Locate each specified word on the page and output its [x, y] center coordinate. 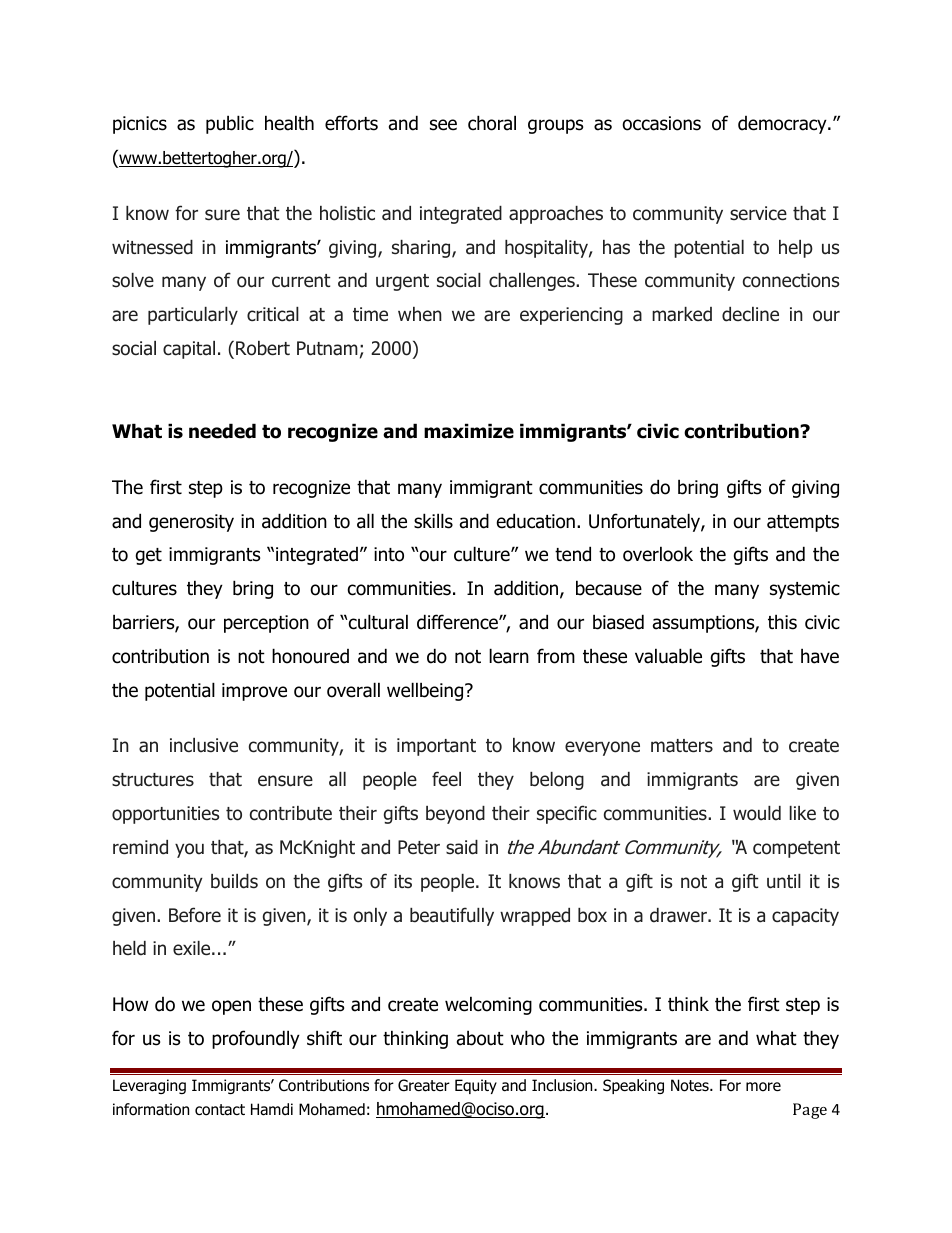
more [763, 1087]
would [757, 813]
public [230, 124]
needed [222, 431]
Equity [476, 1086]
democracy [783, 125]
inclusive [204, 745]
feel [446, 778]
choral [492, 123]
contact [220, 1110]
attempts [803, 523]
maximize [469, 431]
